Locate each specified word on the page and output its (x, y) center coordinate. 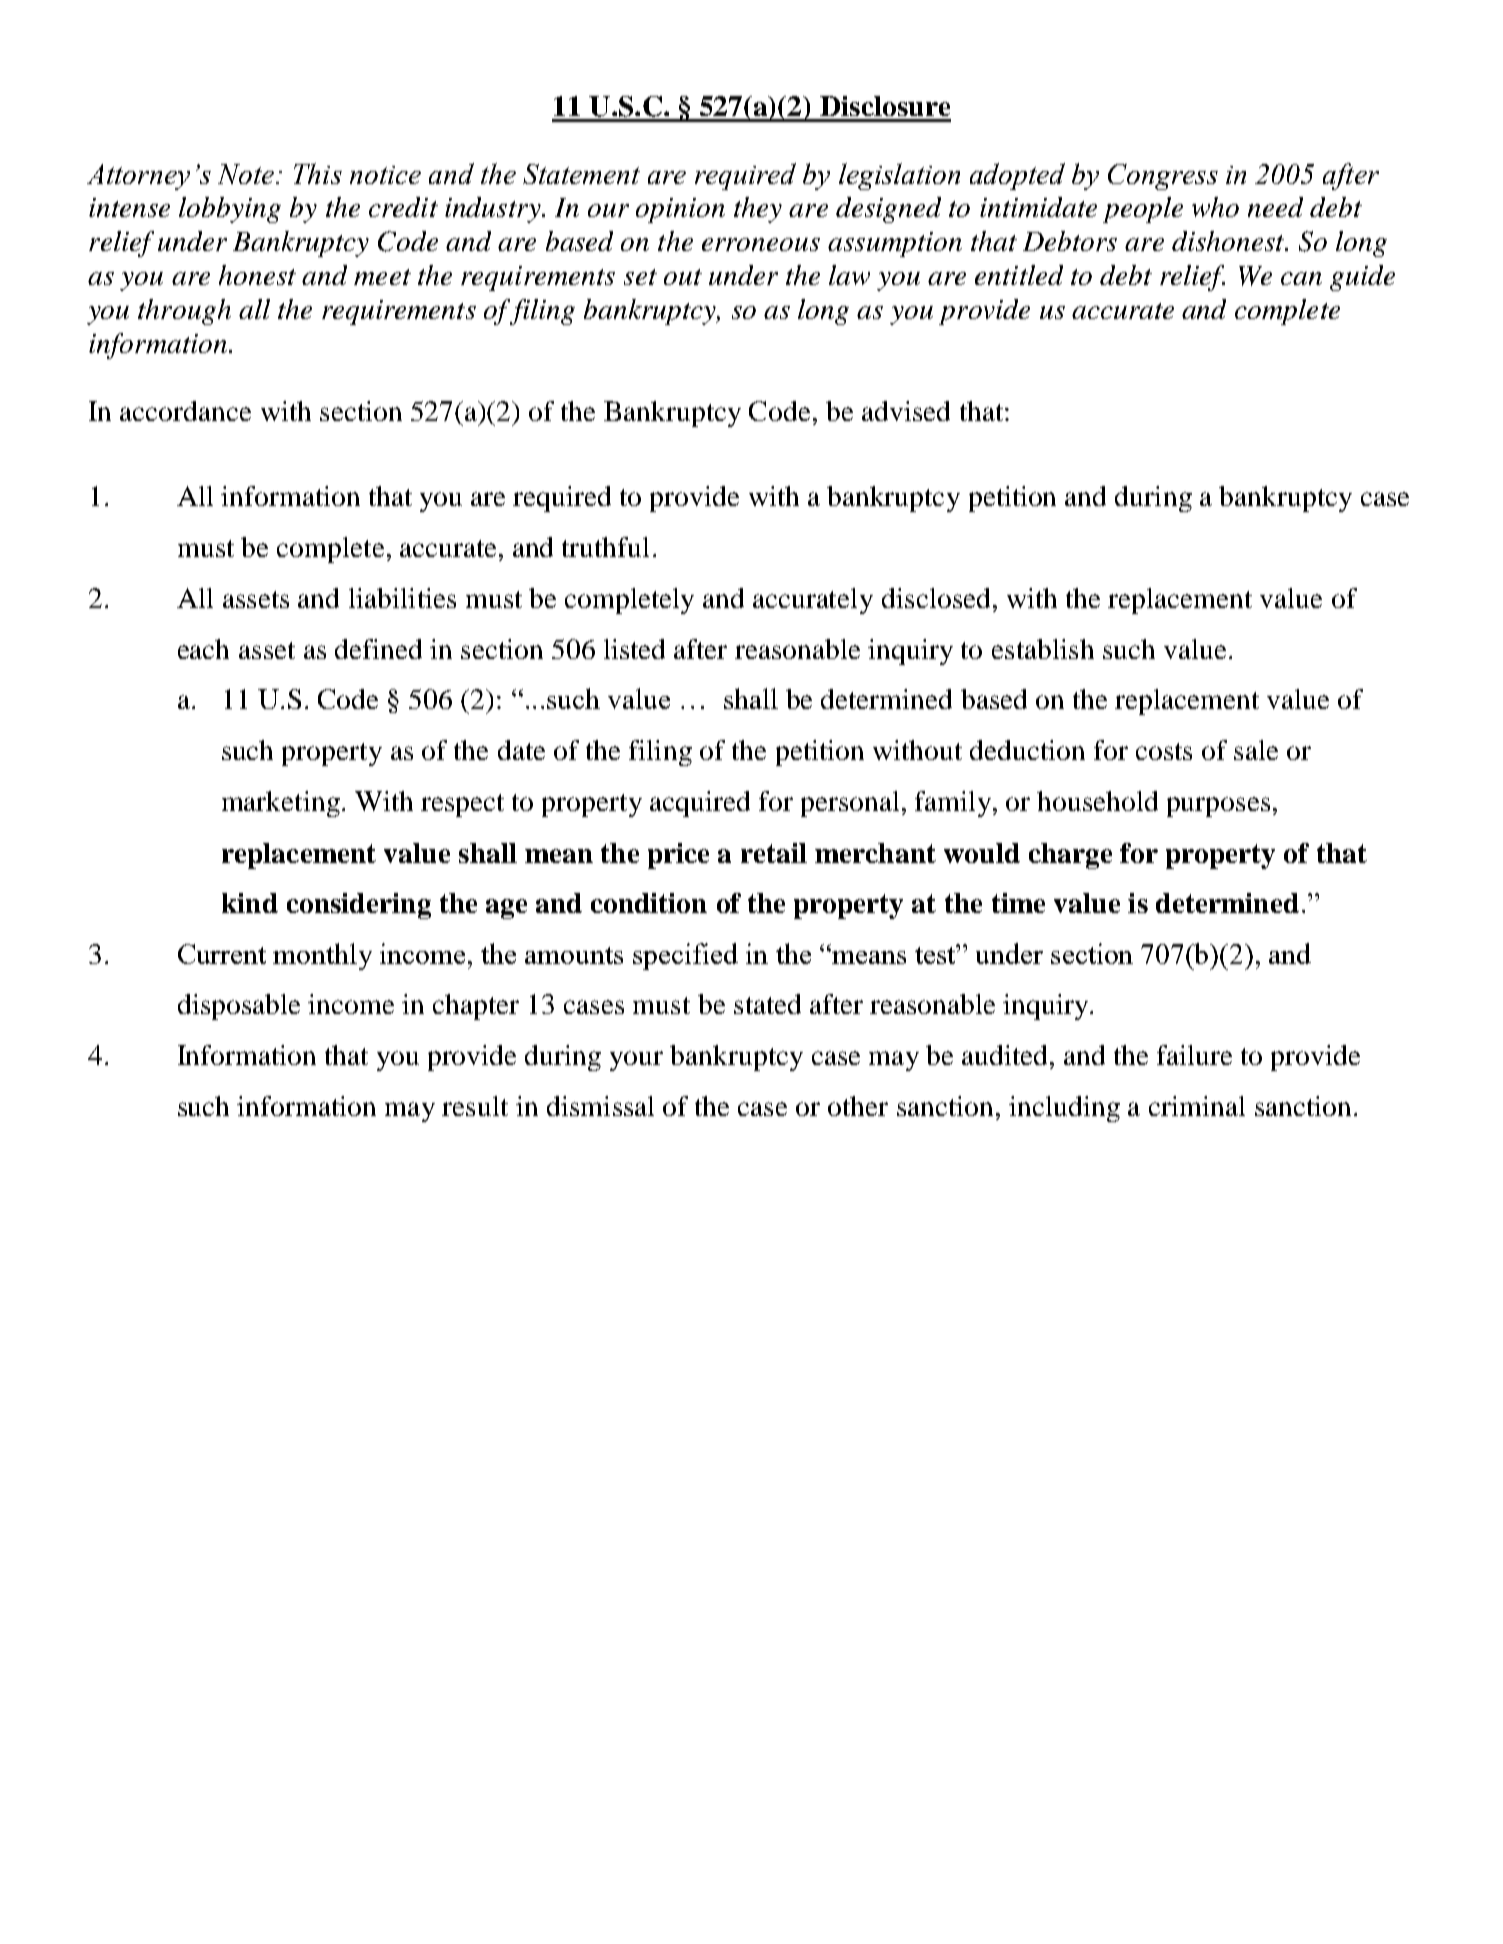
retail (774, 853)
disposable (239, 1007)
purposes (1218, 807)
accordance (185, 411)
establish (1043, 649)
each (203, 649)
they (758, 210)
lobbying (230, 210)
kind (250, 903)
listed (634, 649)
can (1301, 278)
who (1215, 207)
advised (906, 411)
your (636, 1061)
